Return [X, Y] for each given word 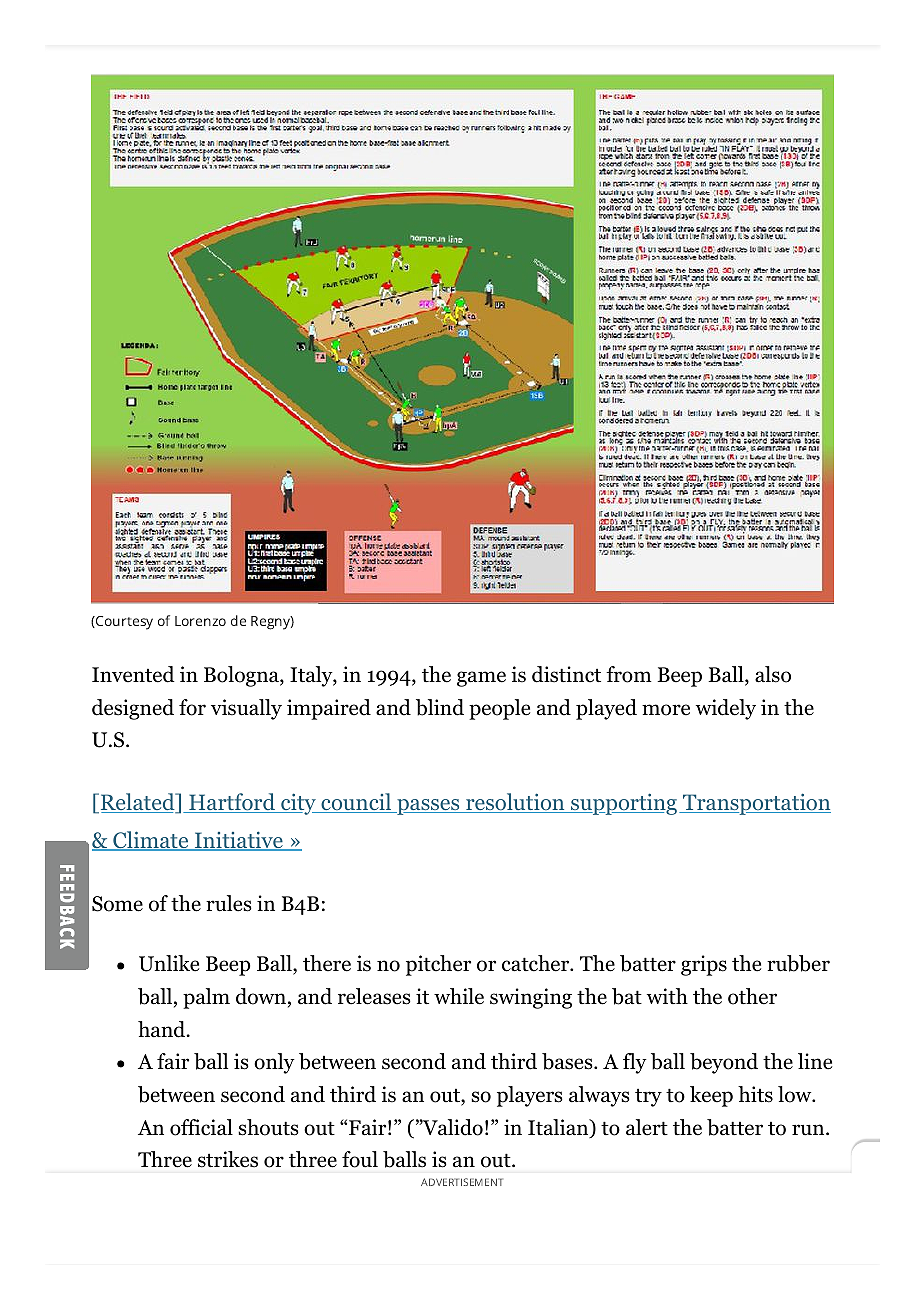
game [481, 679]
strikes [228, 1159]
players [530, 1096]
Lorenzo [200, 621]
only [274, 1063]
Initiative [238, 841]
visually [246, 709]
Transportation [755, 804]
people [499, 709]
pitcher [438, 965]
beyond [724, 1063]
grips [704, 965]
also [773, 674]
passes [428, 807]
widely [726, 709]
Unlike [169, 963]
